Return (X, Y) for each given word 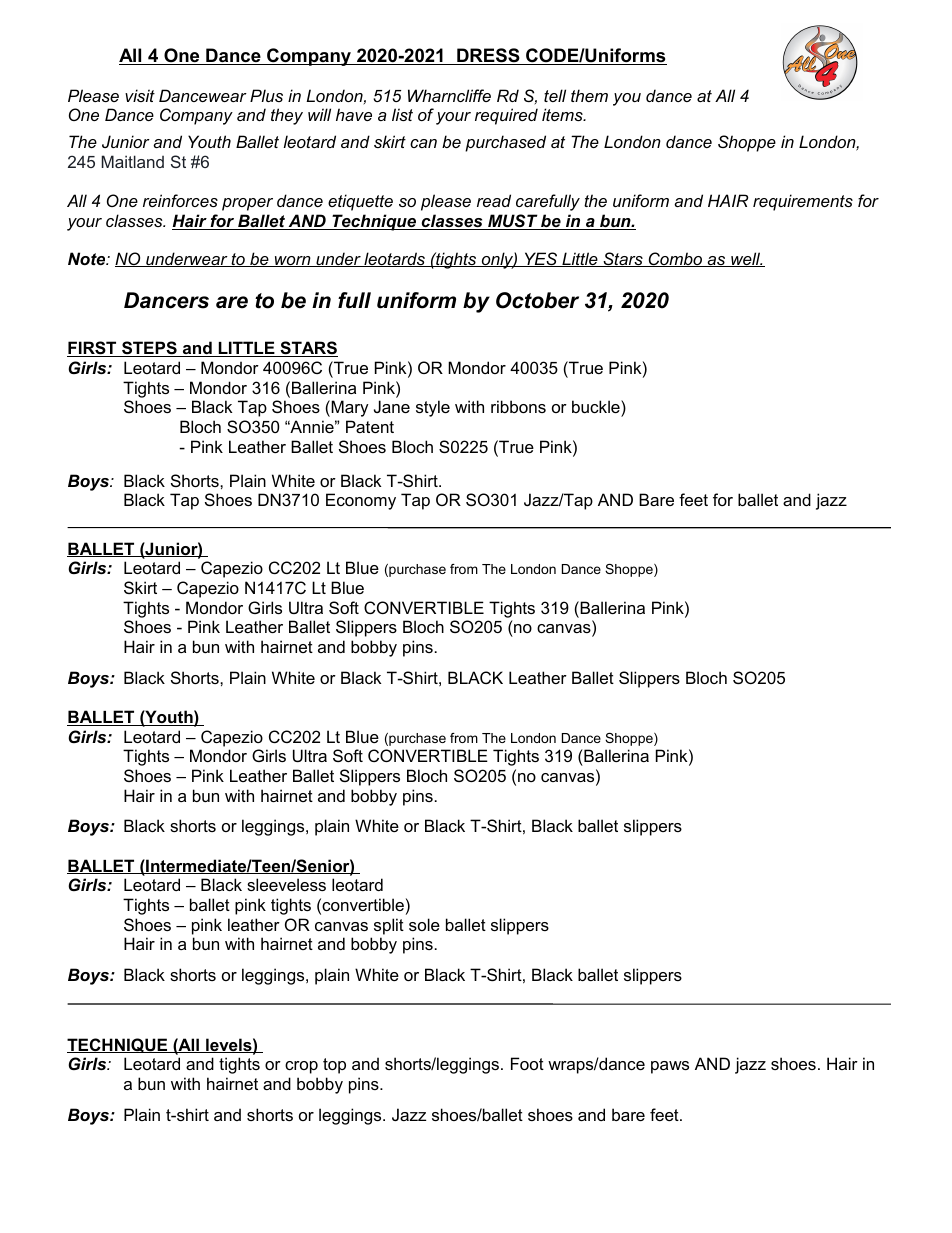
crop (301, 1067)
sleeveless (286, 884)
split (389, 926)
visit (140, 95)
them (589, 95)
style (433, 408)
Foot (527, 1063)
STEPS (149, 349)
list (402, 114)
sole (424, 924)
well (746, 259)
